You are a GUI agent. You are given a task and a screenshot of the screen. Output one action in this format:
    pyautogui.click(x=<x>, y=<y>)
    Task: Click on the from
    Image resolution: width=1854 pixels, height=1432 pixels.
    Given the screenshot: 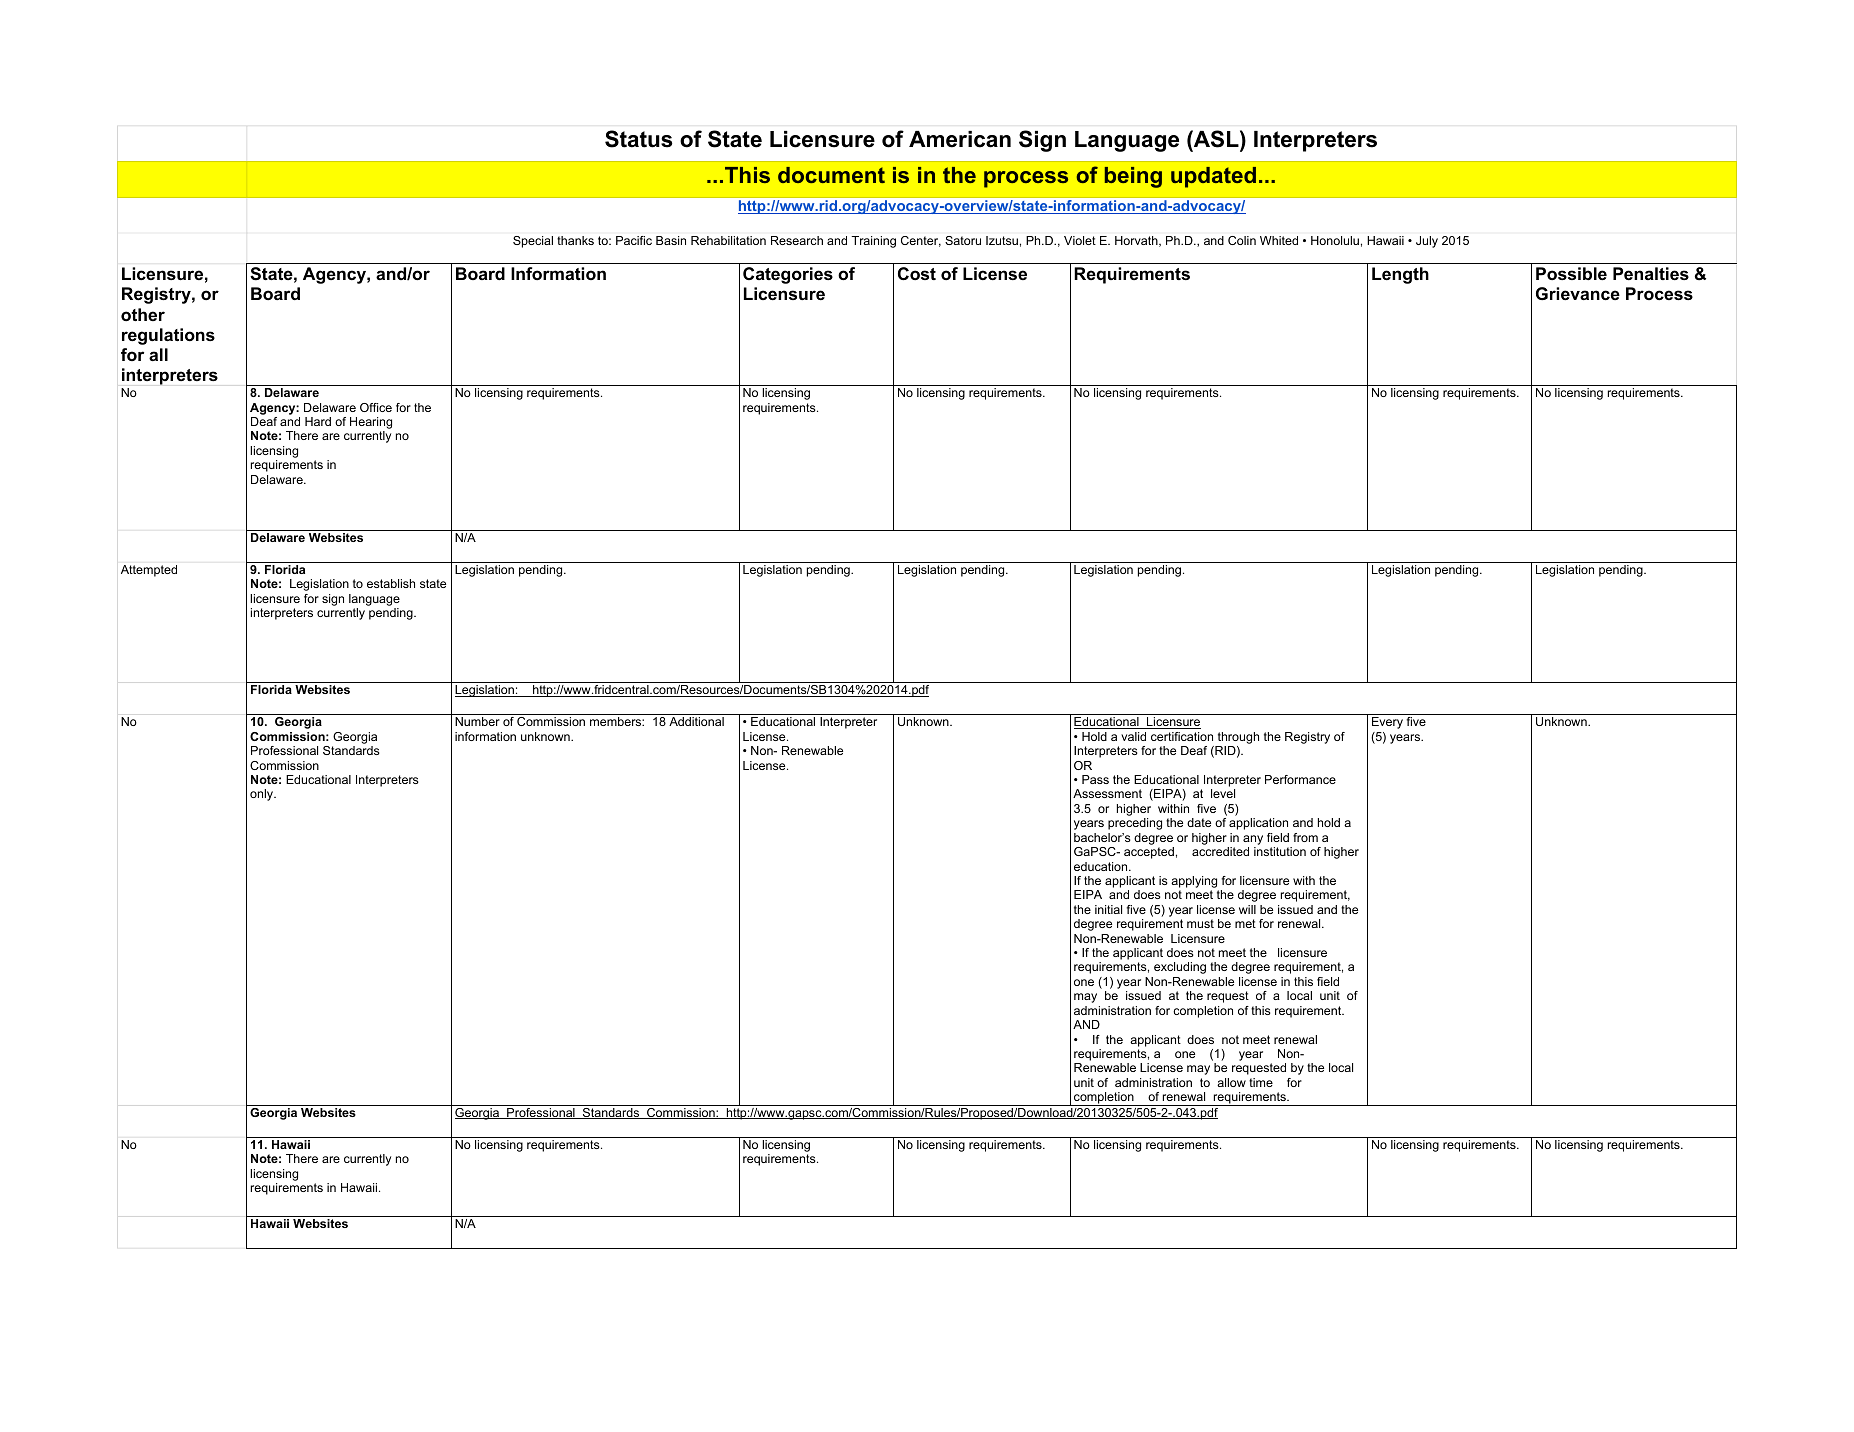 What is the action you would take?
    pyautogui.click(x=1305, y=837)
